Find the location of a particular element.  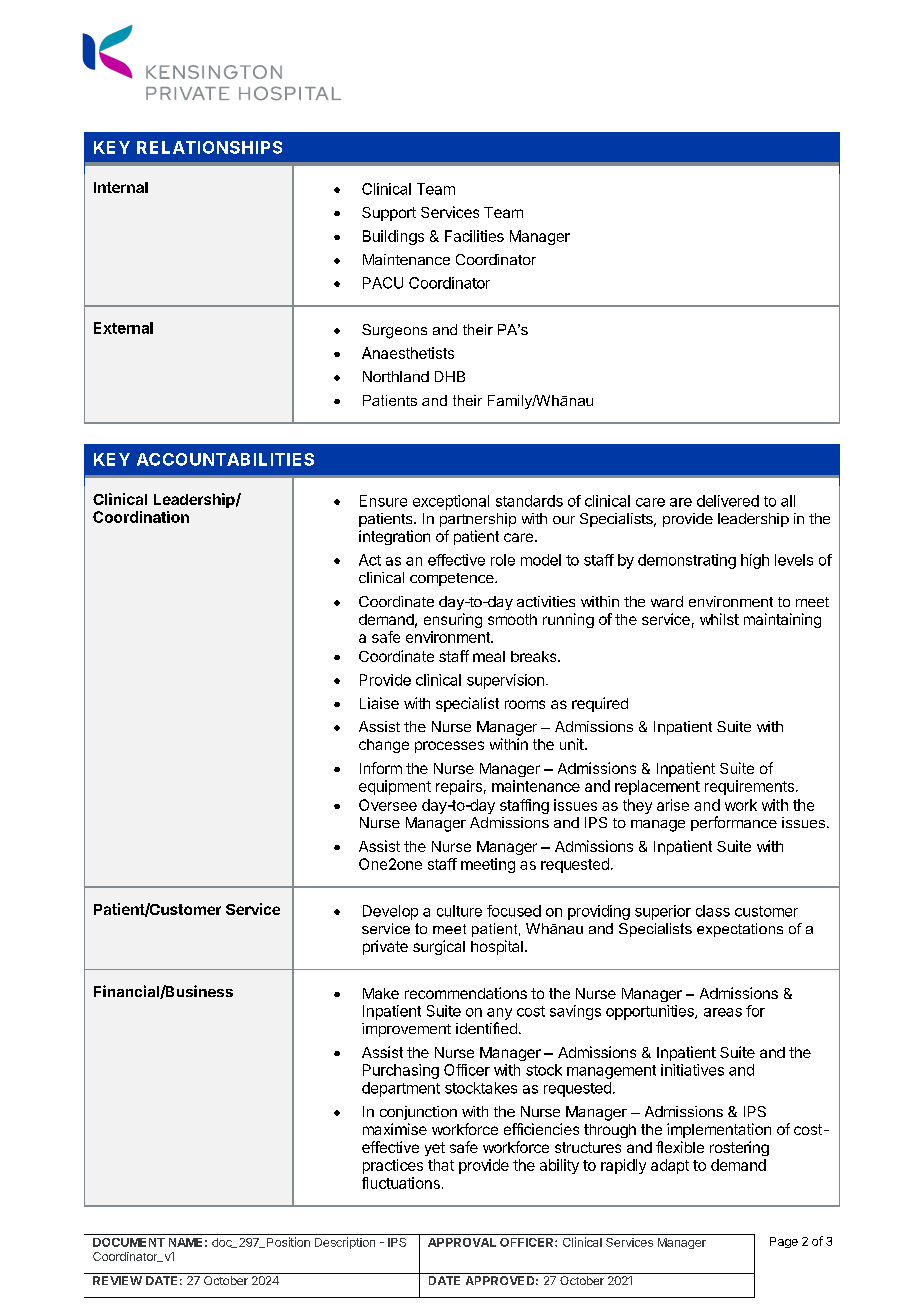

delivered is located at coordinates (728, 501).
